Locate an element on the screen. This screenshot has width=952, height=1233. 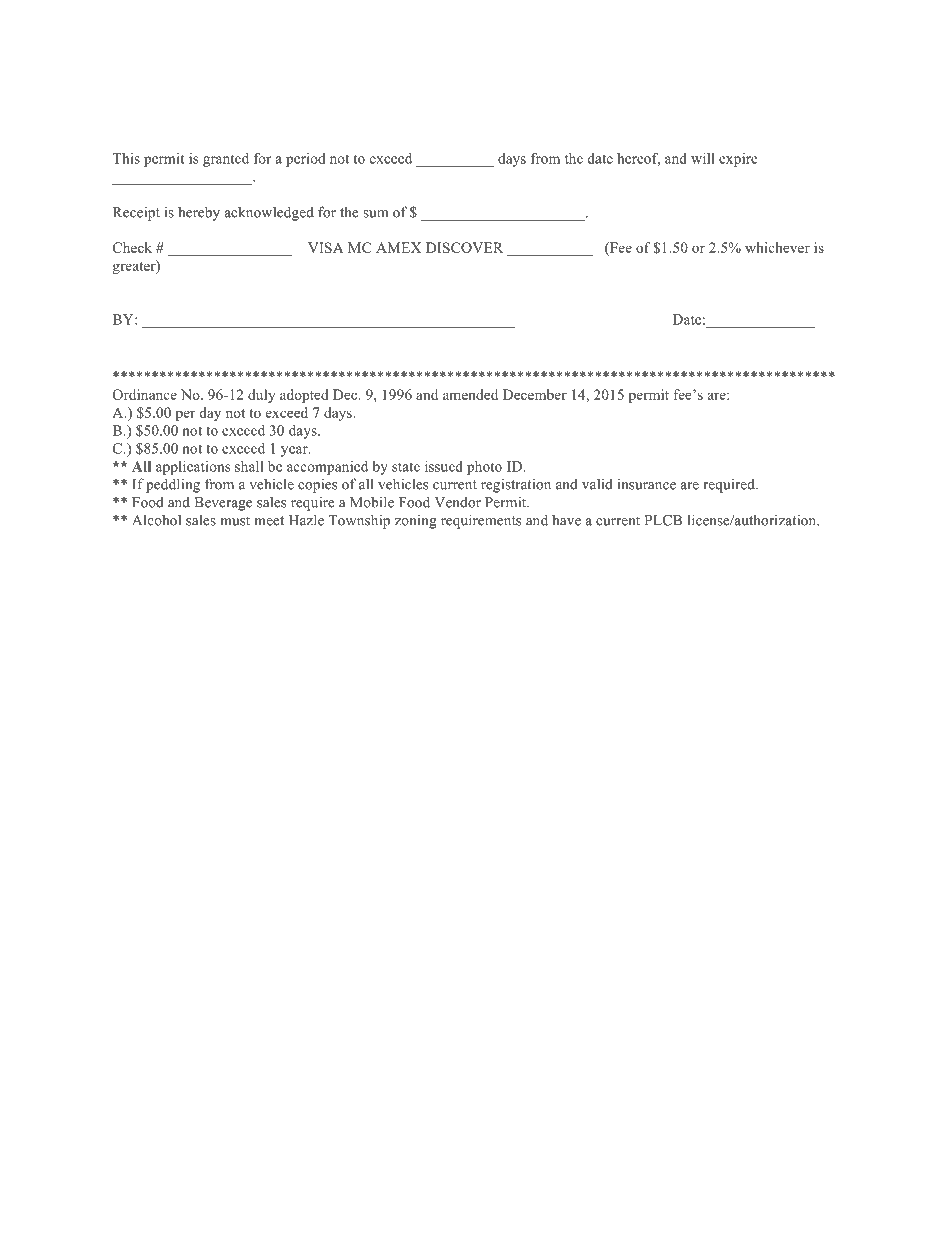
granted is located at coordinates (226, 160).
